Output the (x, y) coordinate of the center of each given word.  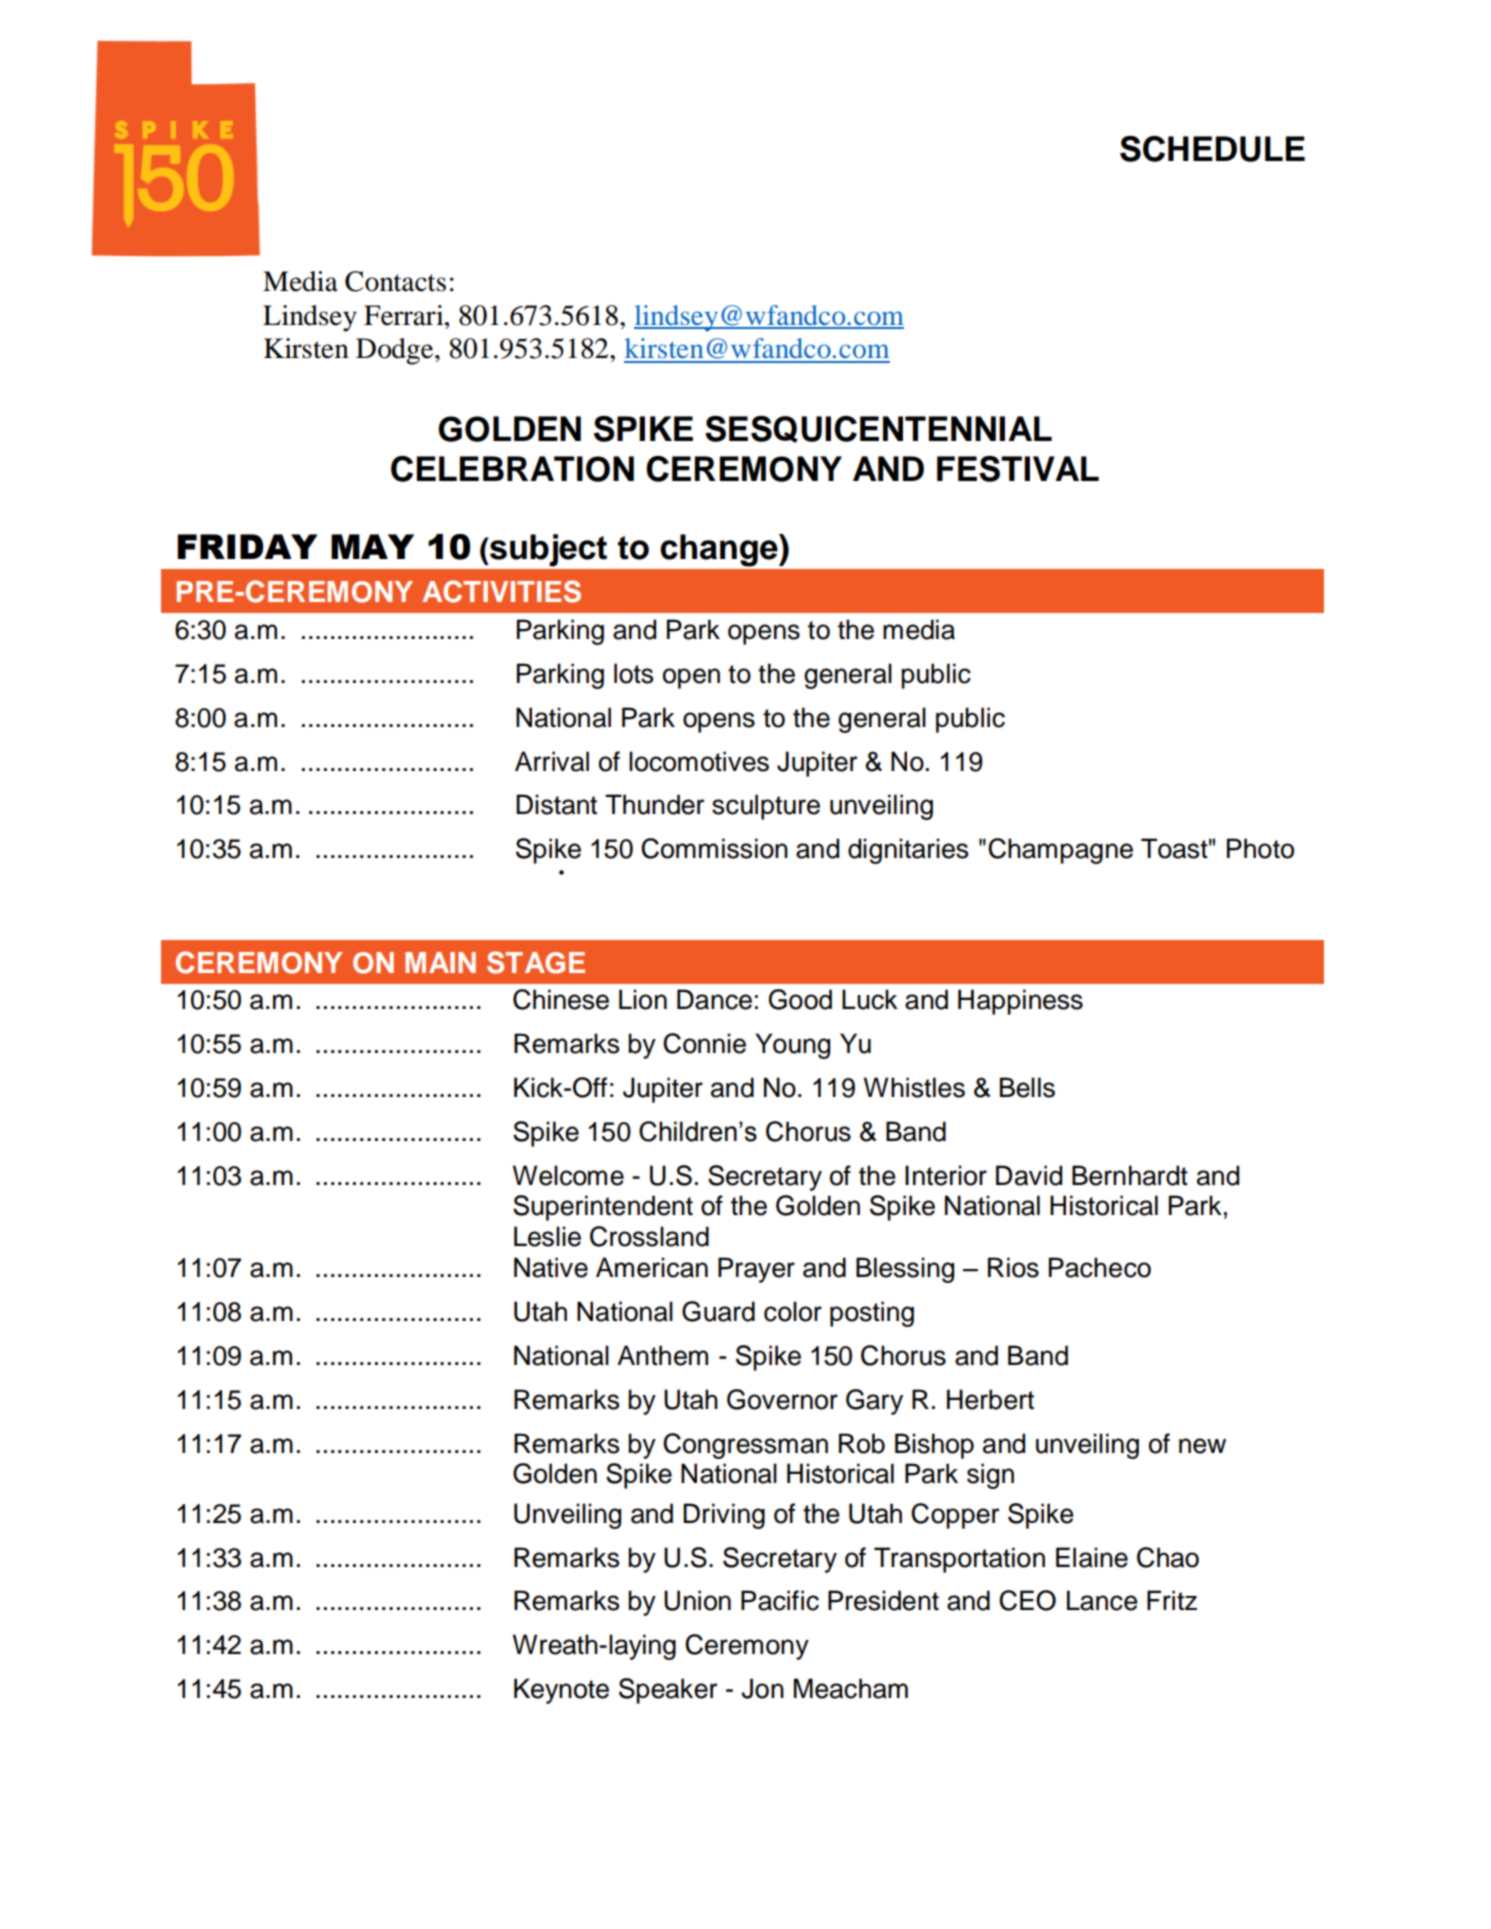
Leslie (547, 1236)
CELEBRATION (512, 469)
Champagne (1060, 851)
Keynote (561, 1691)
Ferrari (405, 315)
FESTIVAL (1018, 469)
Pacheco (1100, 1267)
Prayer (756, 1270)
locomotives (699, 761)
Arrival (552, 761)
